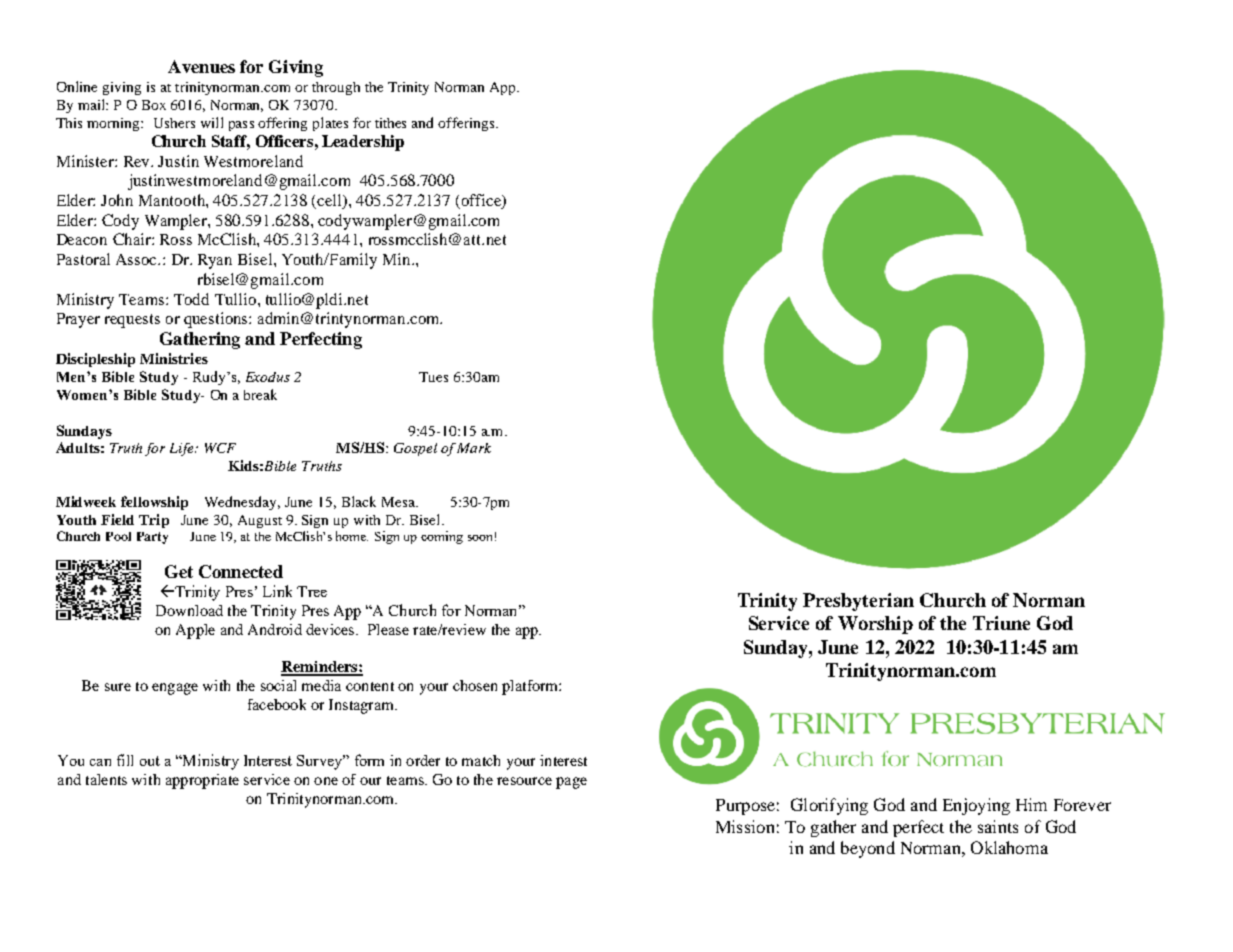 The image size is (1233, 952). I want to click on Triune, so click(1001, 623).
